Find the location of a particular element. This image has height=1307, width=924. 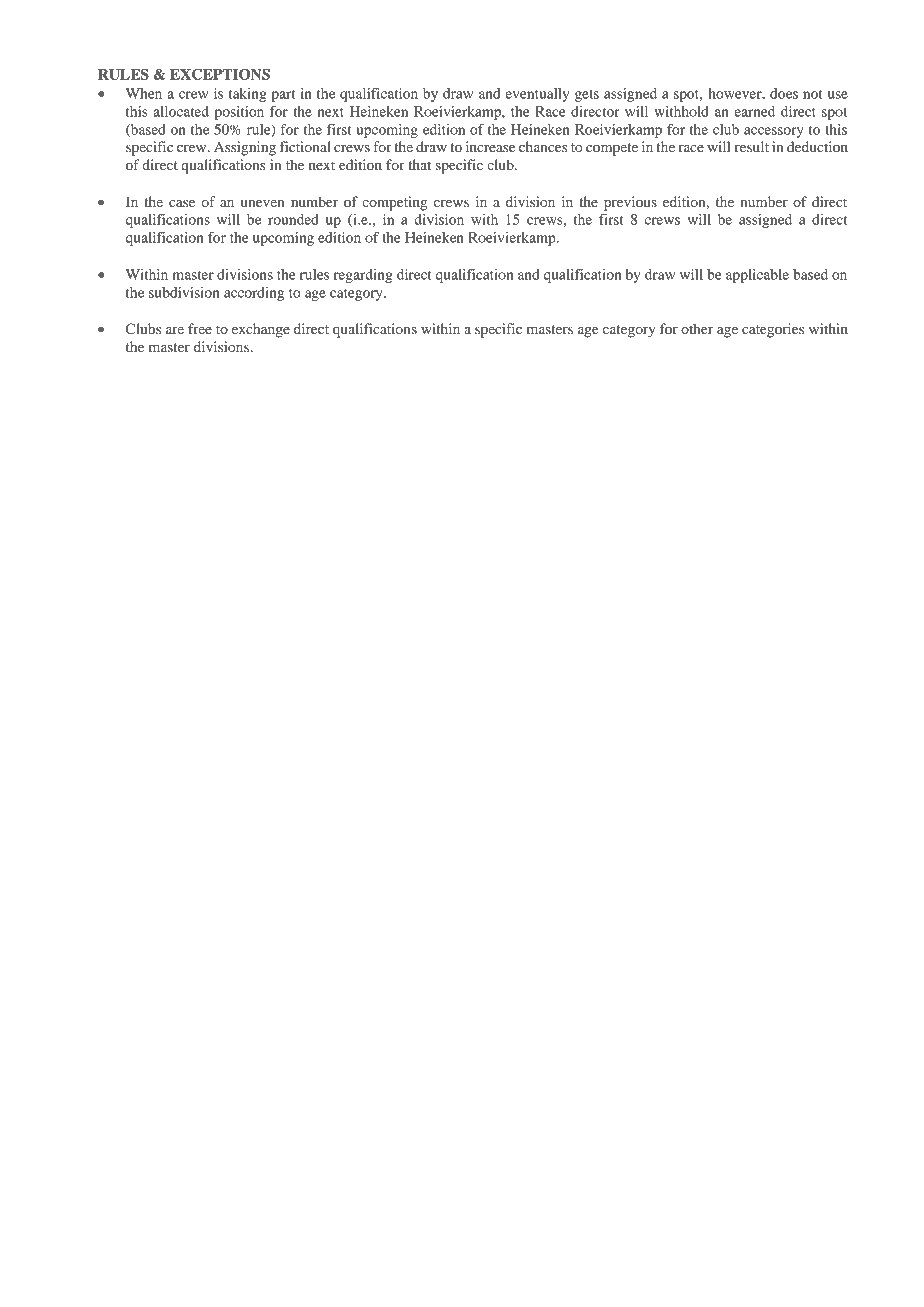

applicable is located at coordinates (757, 276).
